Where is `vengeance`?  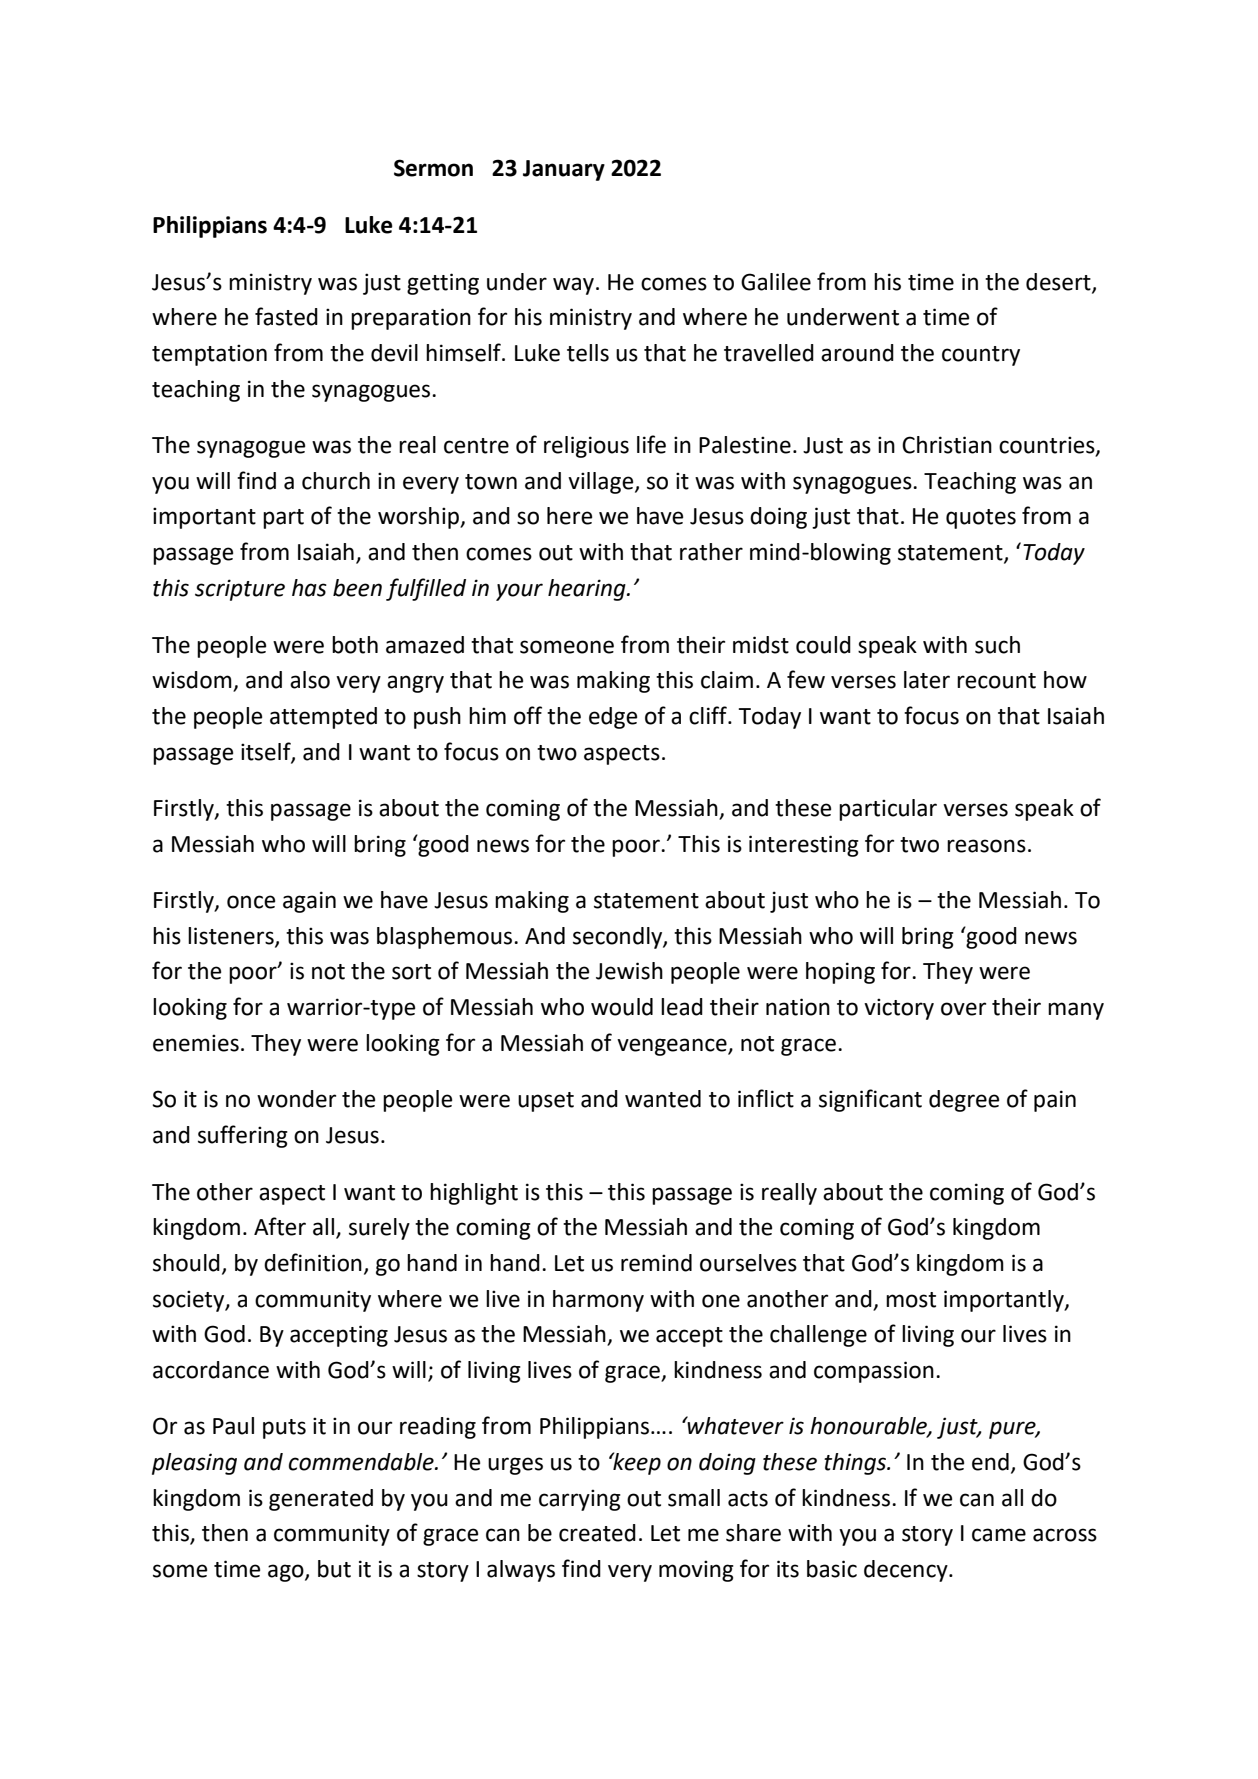 vengeance is located at coordinates (673, 1047).
